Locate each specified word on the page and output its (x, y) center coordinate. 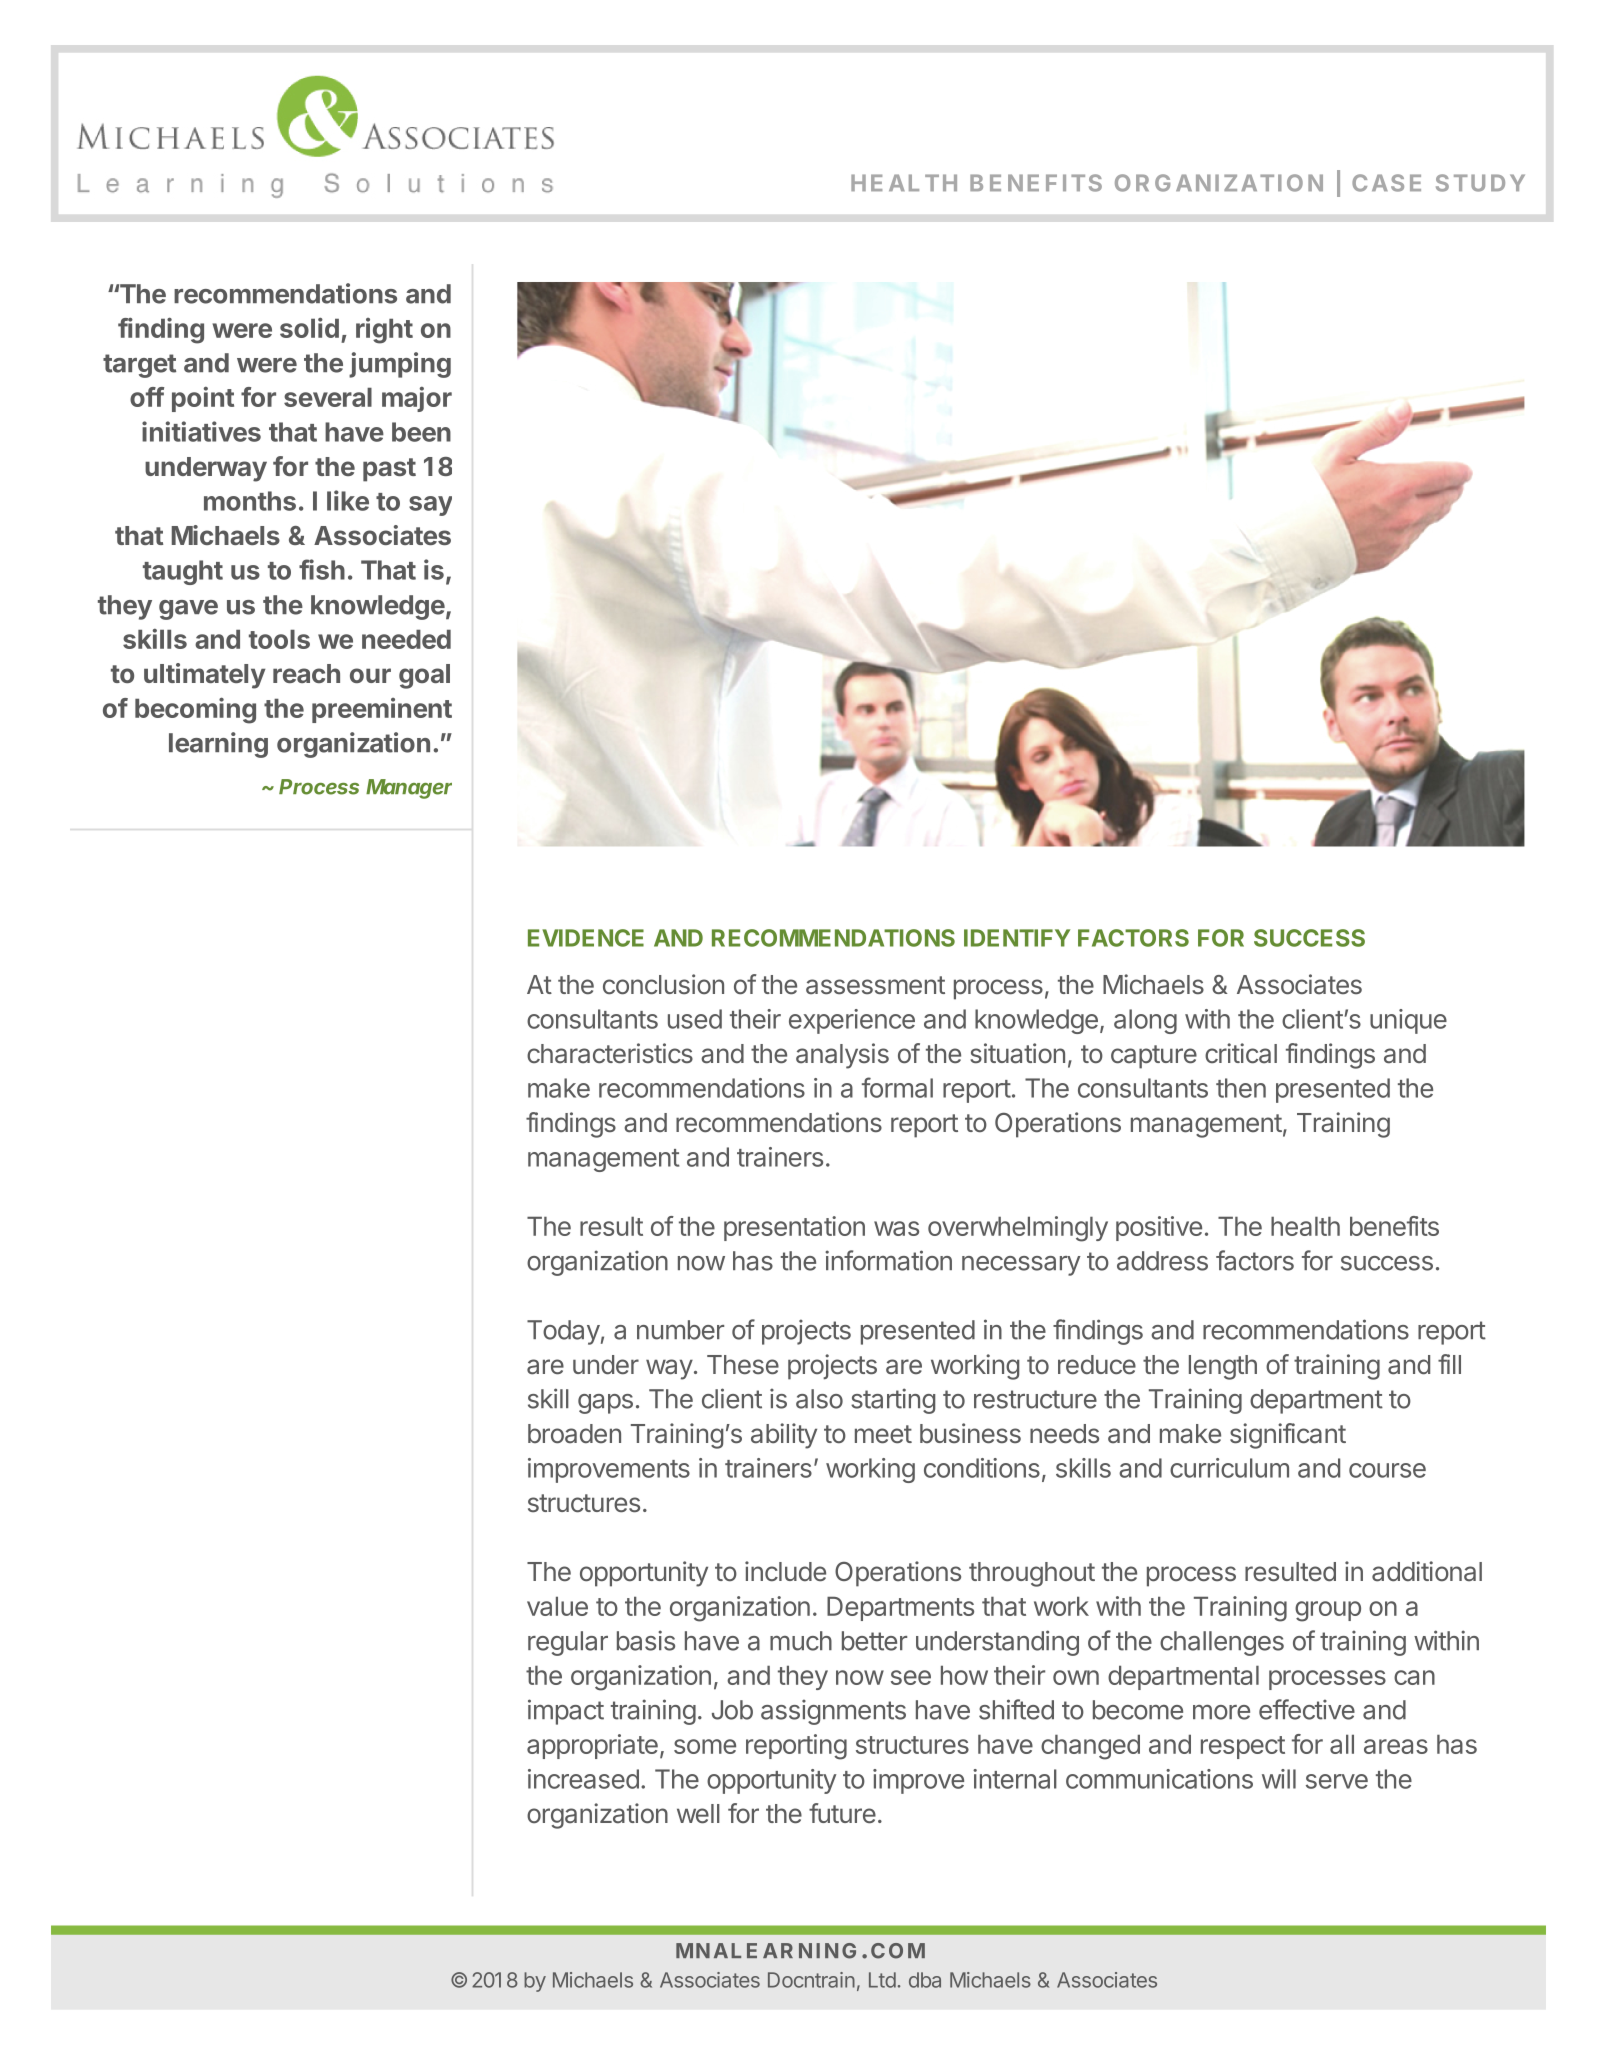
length (1223, 1367)
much (801, 1641)
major (417, 399)
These (743, 1365)
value (557, 1606)
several (328, 397)
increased (583, 1779)
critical (1241, 1053)
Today (563, 1332)
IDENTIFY (1017, 938)
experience (852, 1021)
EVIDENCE (586, 938)
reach (306, 673)
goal (424, 676)
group (1328, 1611)
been (421, 432)
